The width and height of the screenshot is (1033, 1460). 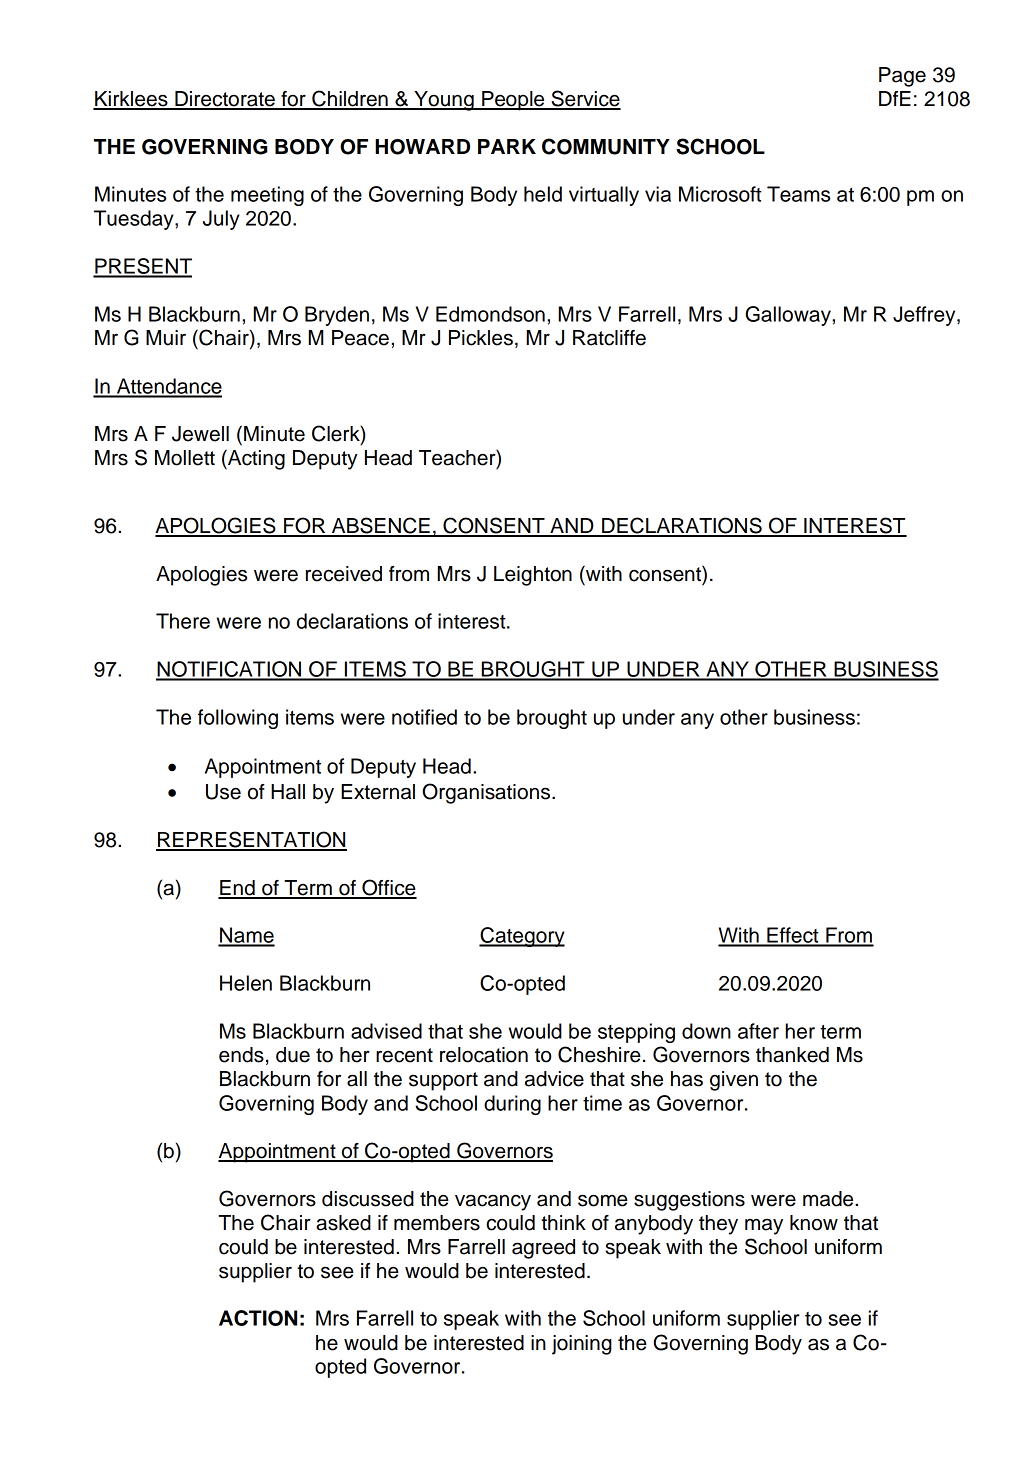 I want to click on Directorate, so click(x=225, y=100).
